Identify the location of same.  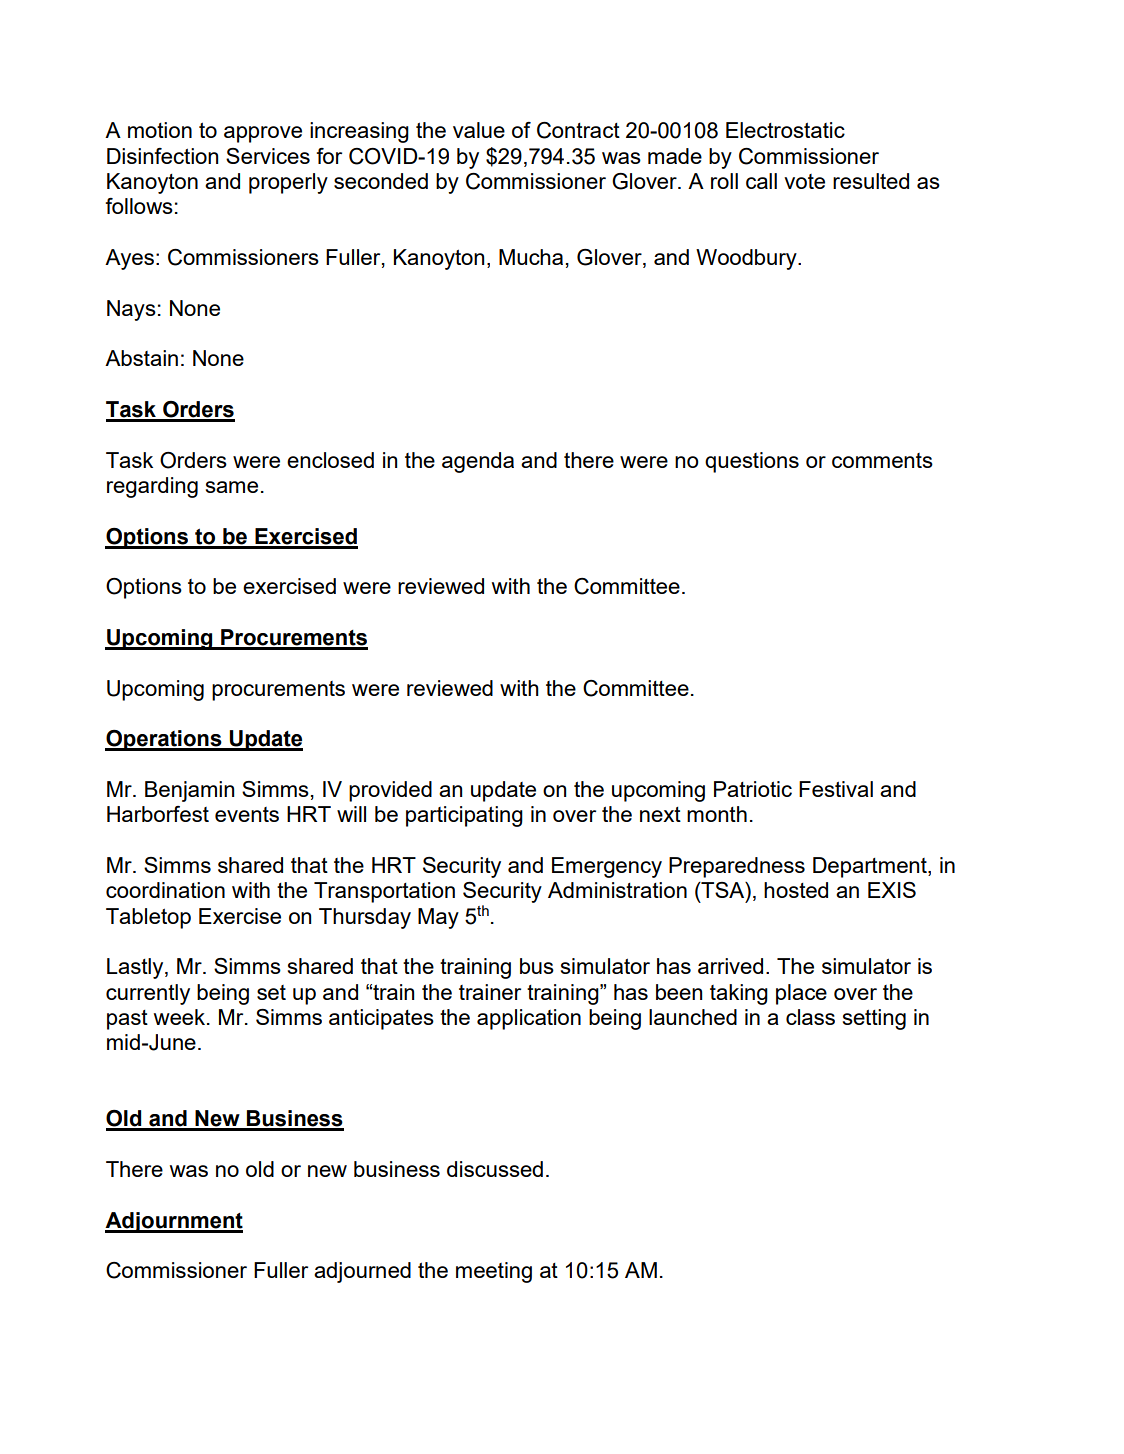
(232, 487).
